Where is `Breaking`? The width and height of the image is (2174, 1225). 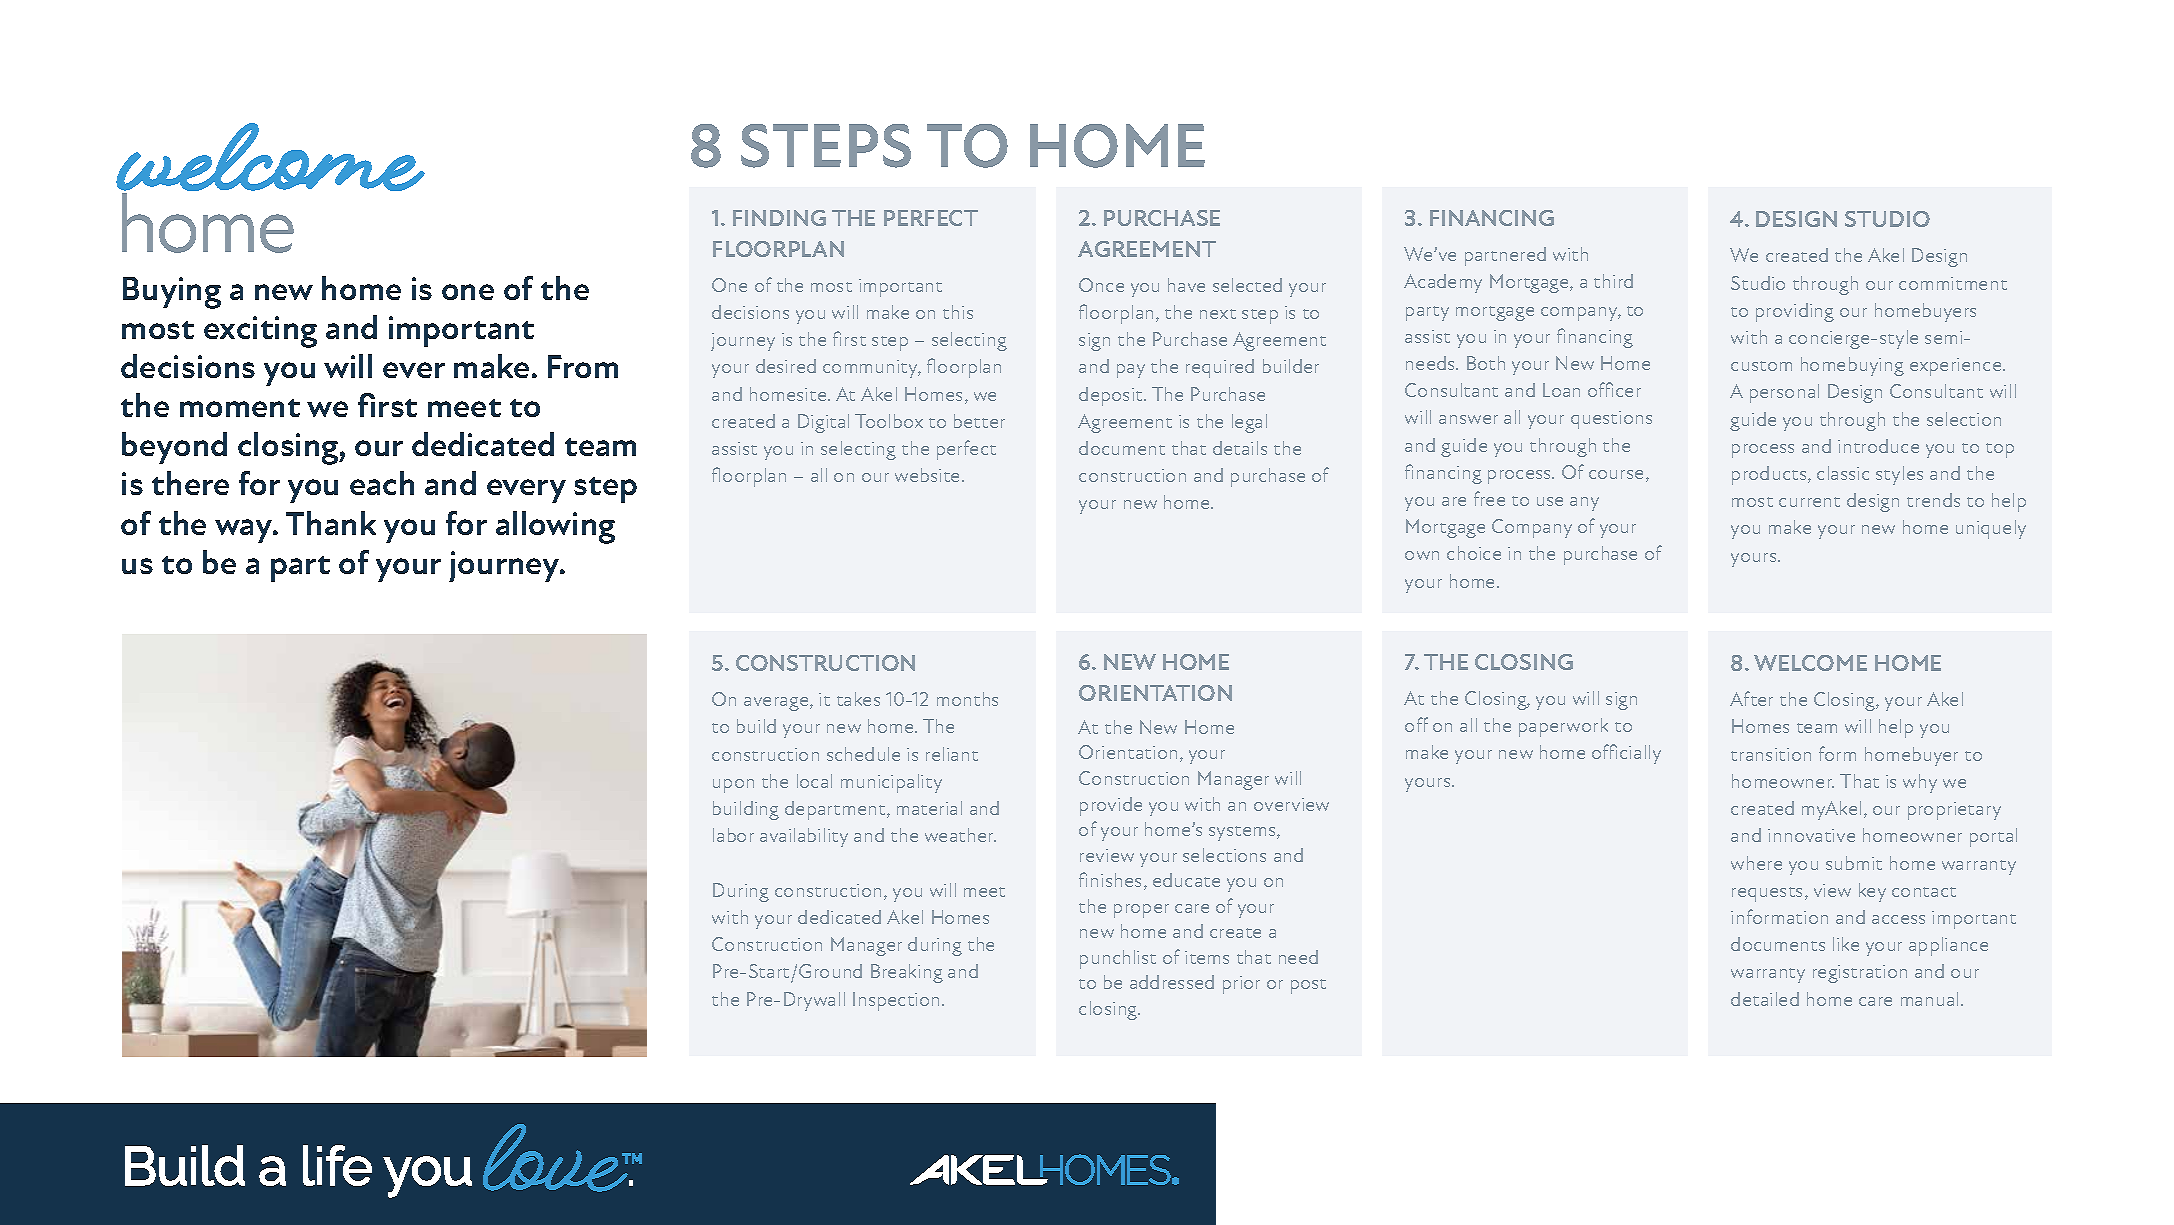 Breaking is located at coordinates (907, 973).
